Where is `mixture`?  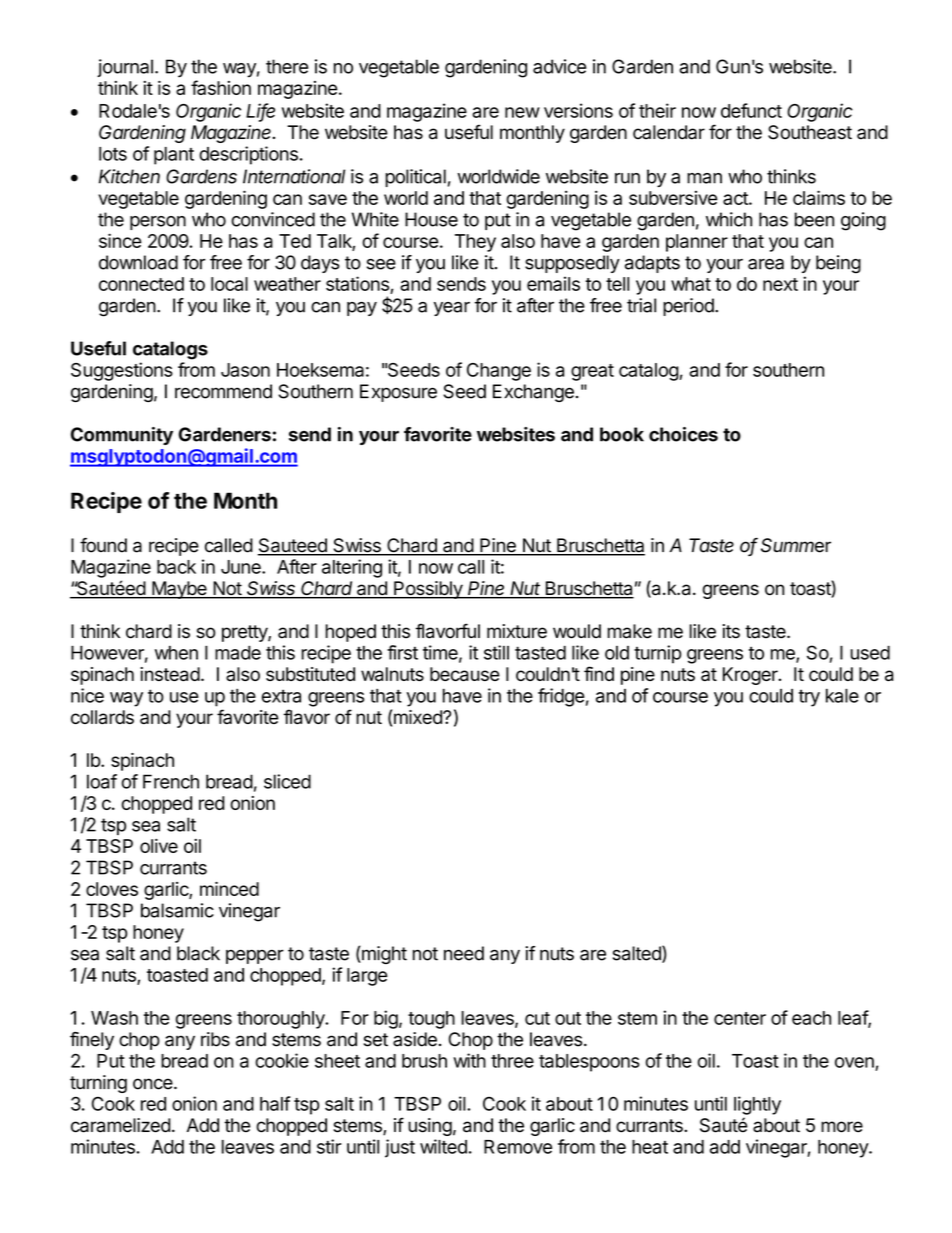 mixture is located at coordinates (517, 631).
